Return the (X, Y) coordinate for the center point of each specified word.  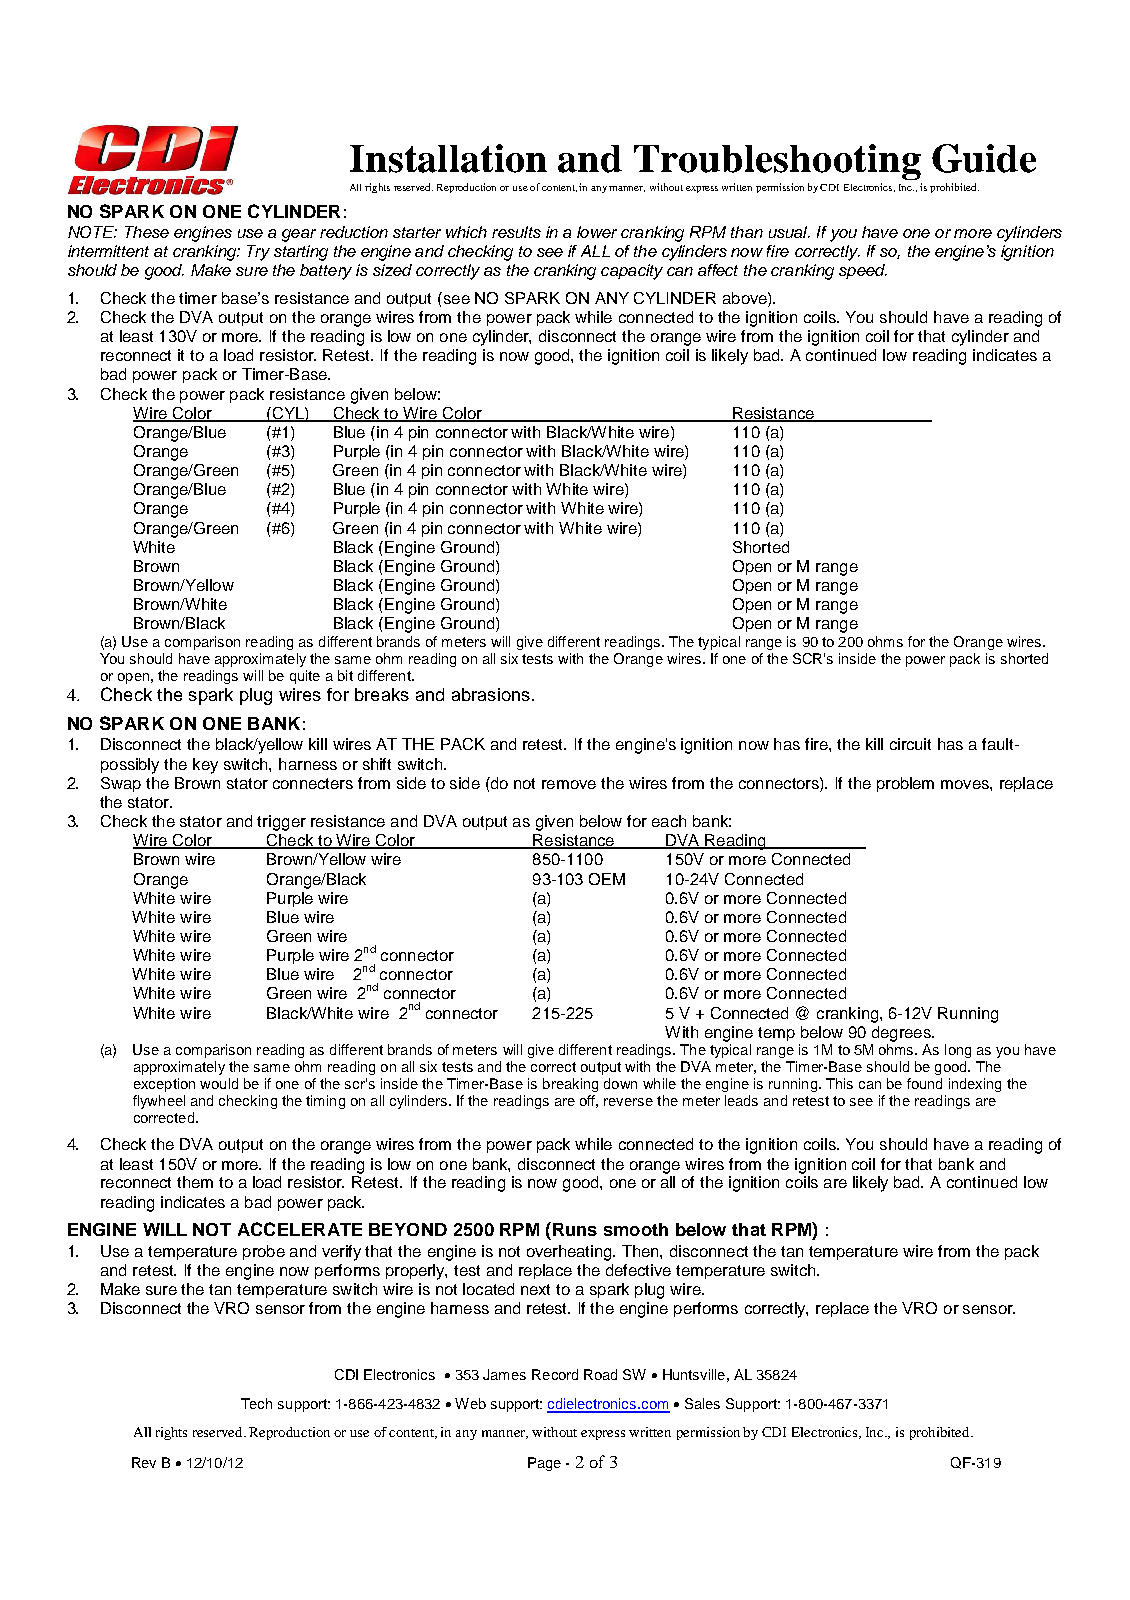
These (147, 232)
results (516, 232)
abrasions (491, 694)
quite (305, 677)
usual (789, 232)
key (205, 766)
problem (905, 784)
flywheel (159, 1102)
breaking (570, 1085)
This (839, 1083)
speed (863, 271)
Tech (256, 1403)
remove (569, 784)
